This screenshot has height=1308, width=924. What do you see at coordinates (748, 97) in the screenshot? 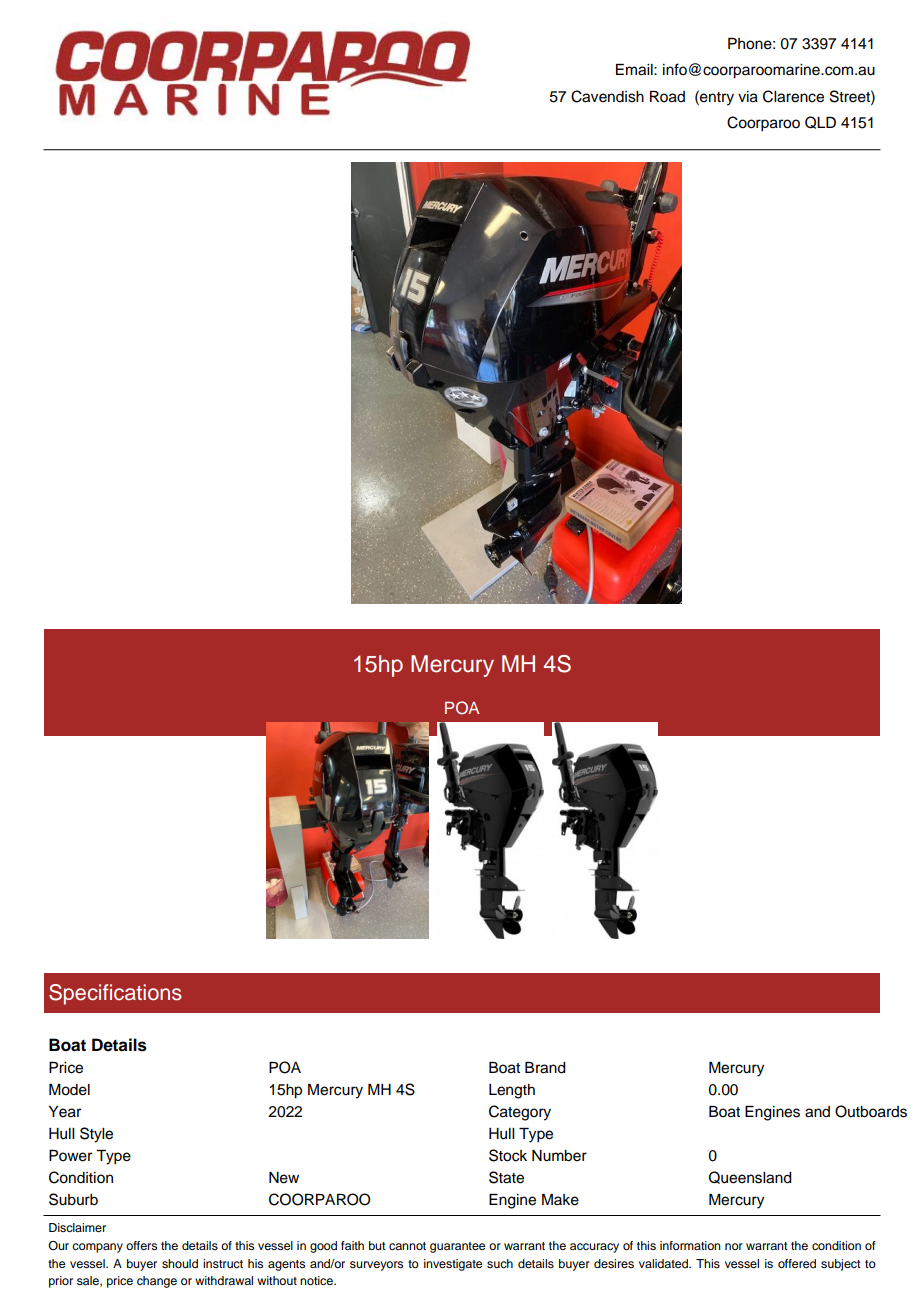
I see `via` at bounding box center [748, 97].
